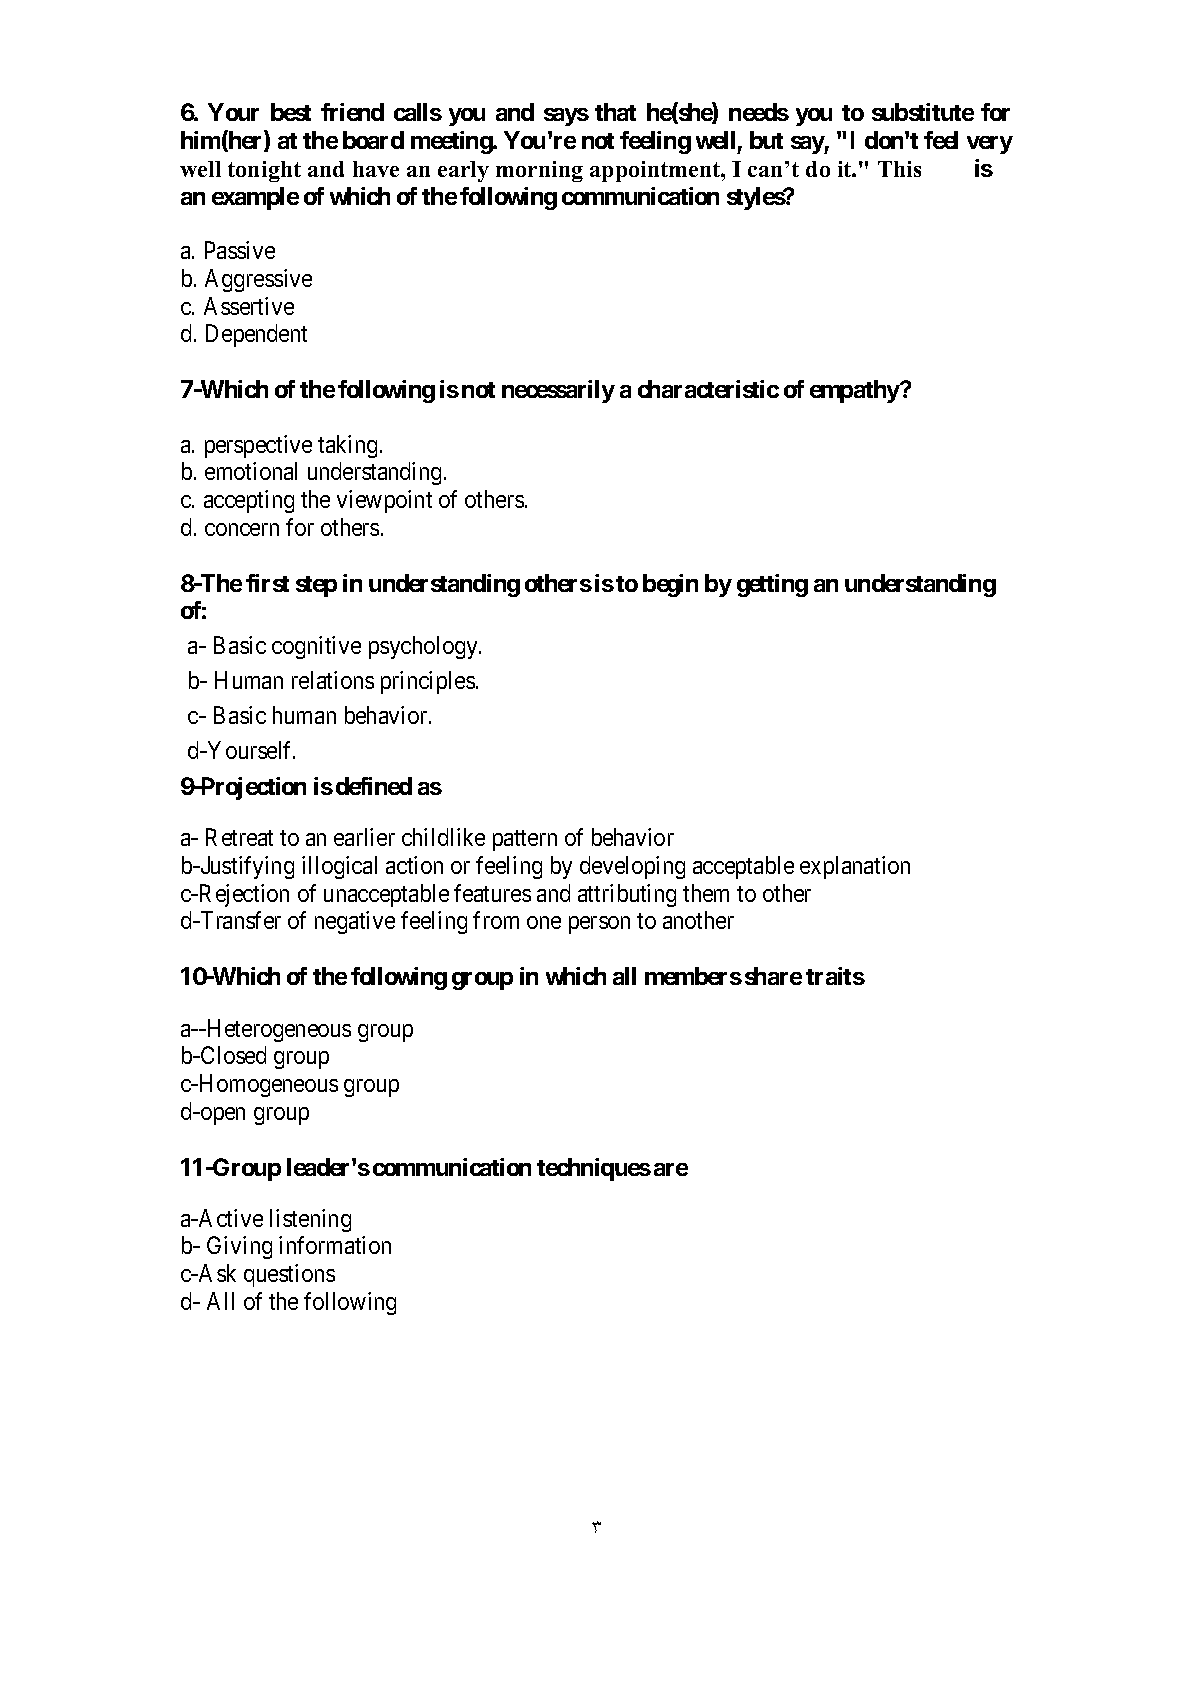  Describe the element at coordinates (615, 112) in the screenshot. I see `that` at that location.
